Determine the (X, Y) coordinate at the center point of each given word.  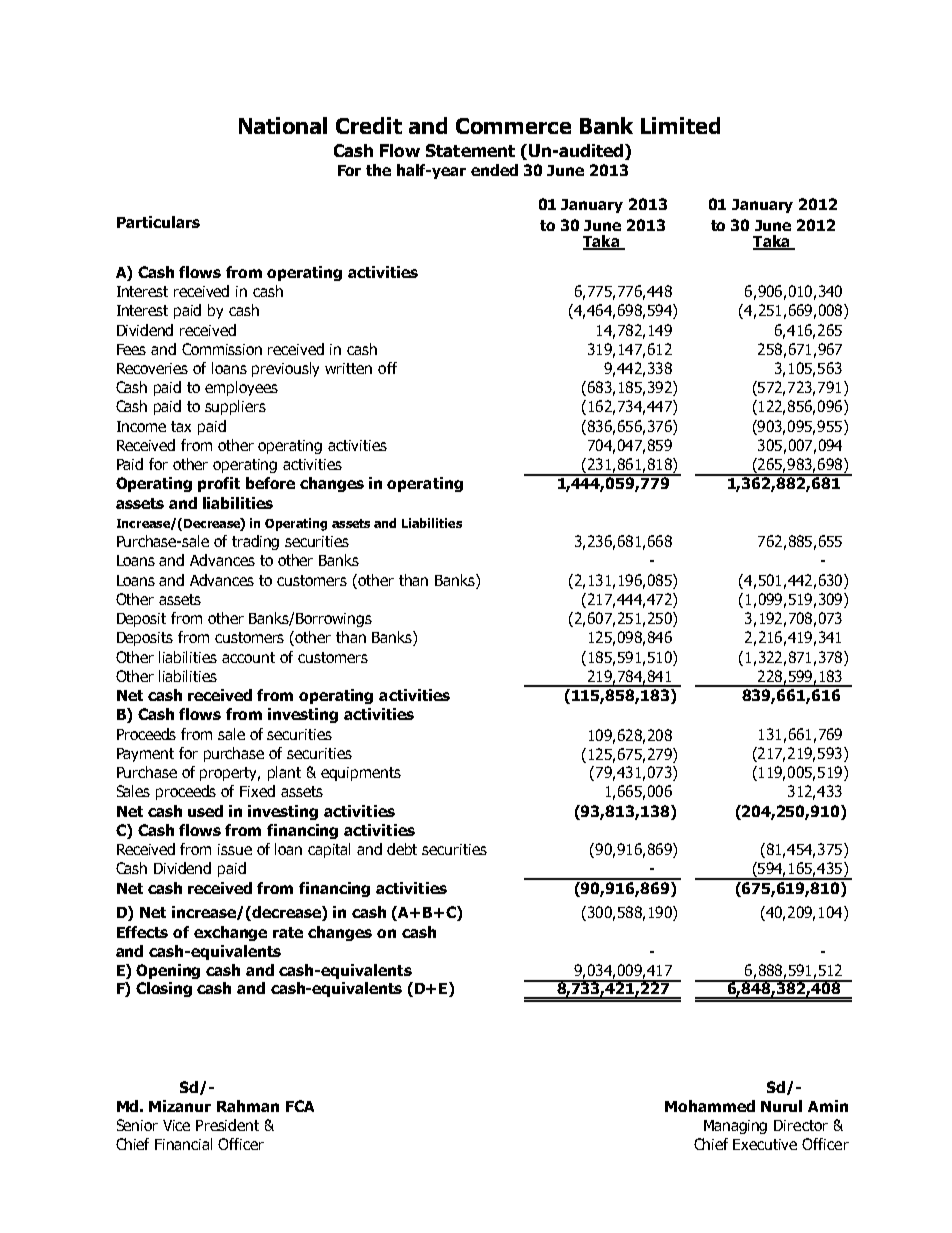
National (283, 125)
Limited (680, 125)
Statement (470, 150)
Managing (735, 1127)
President (227, 1125)
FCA (300, 1106)
